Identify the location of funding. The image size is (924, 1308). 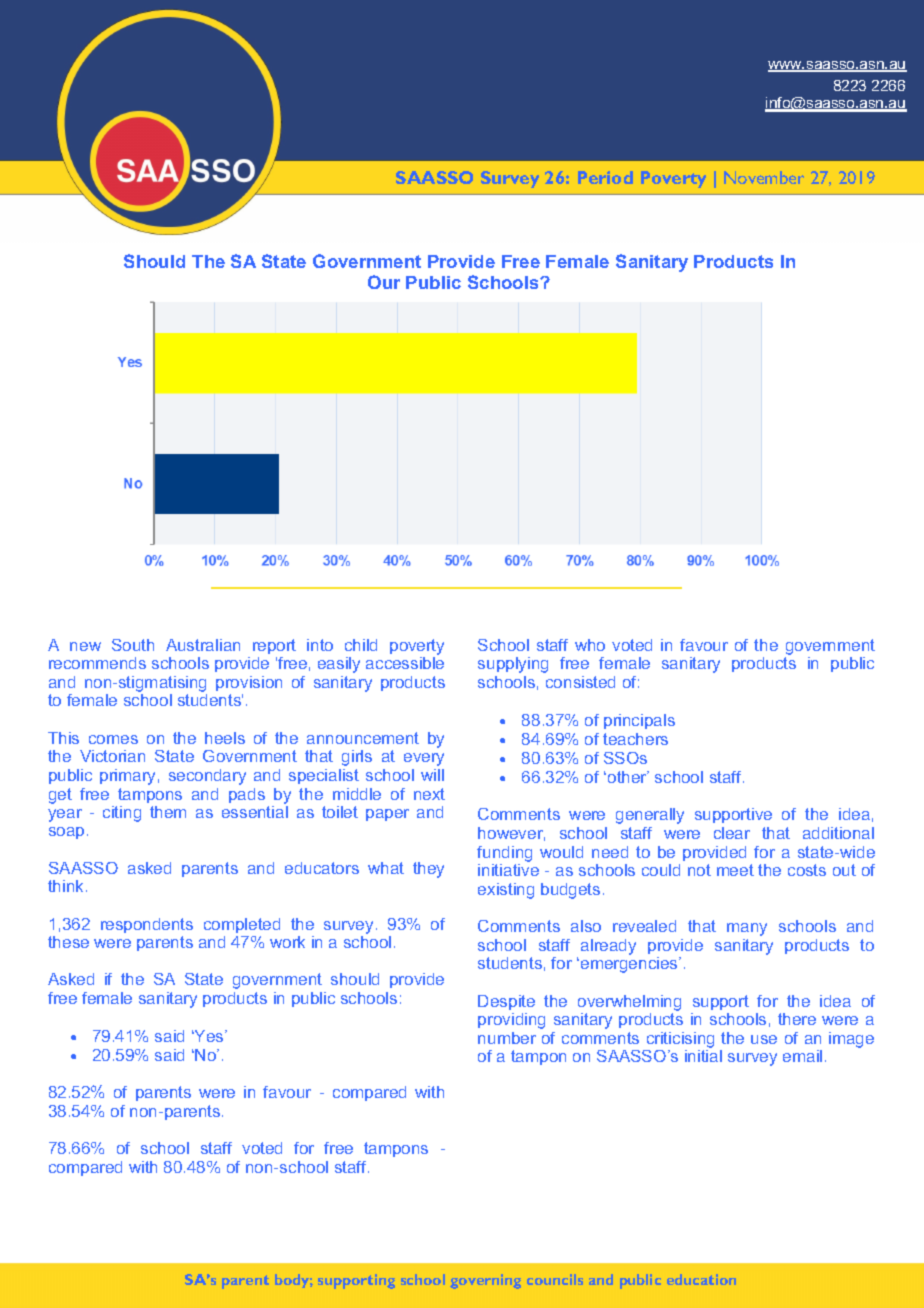
(504, 854).
